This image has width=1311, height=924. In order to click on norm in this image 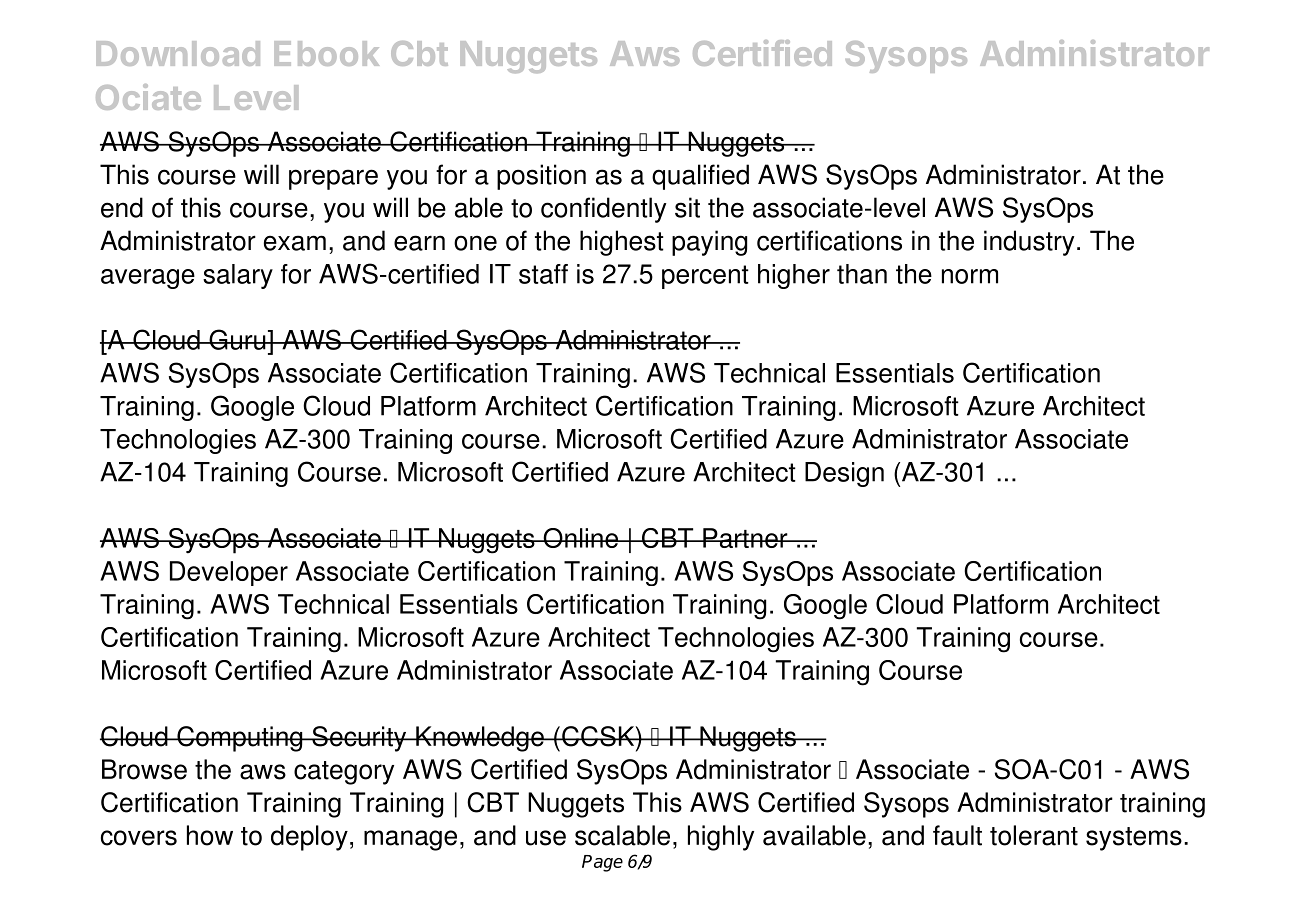, I will do `click(970, 276)`.
